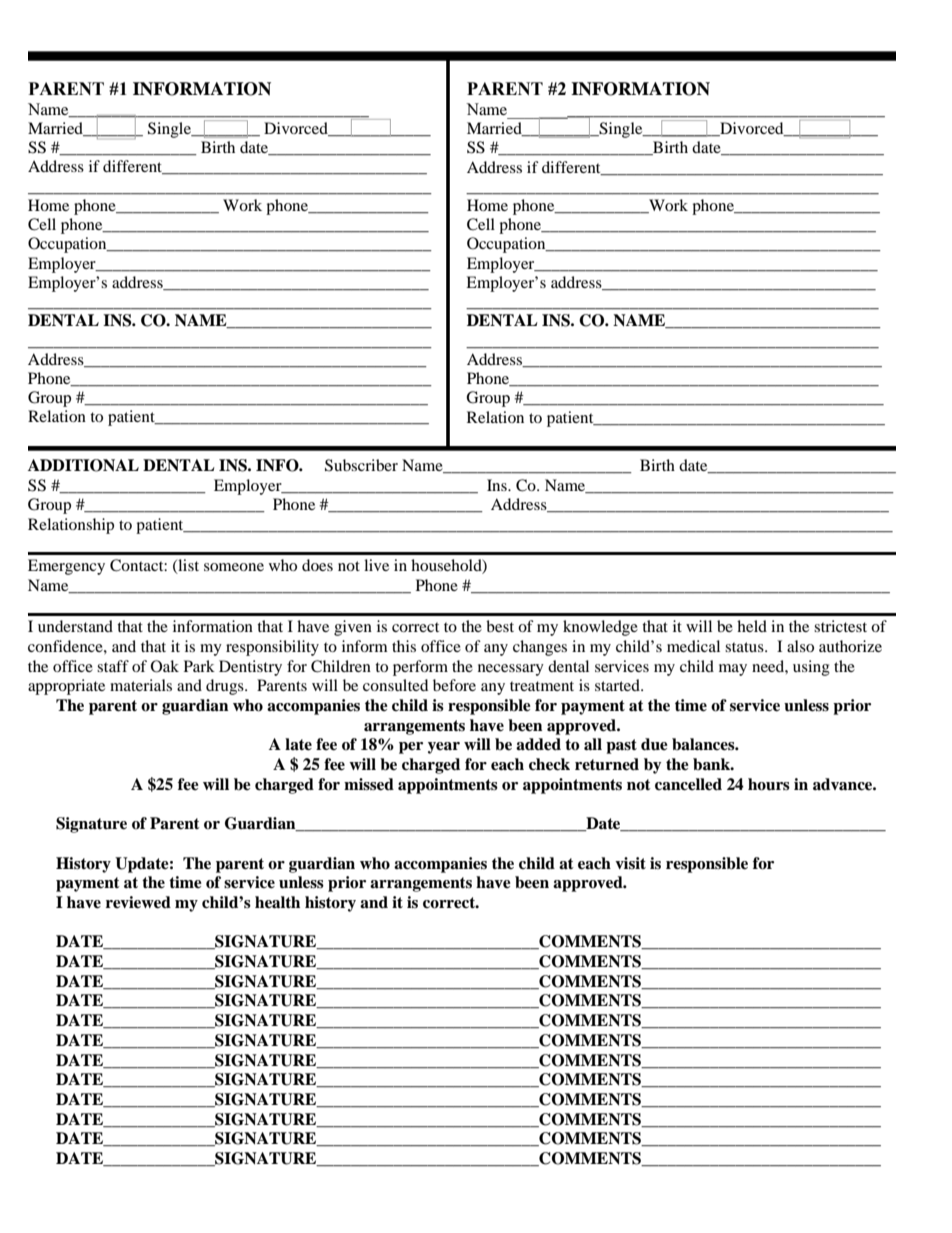 This page has height=1233, width=952. Describe the element at coordinates (277, 902) in the page. I see `health` at that location.
